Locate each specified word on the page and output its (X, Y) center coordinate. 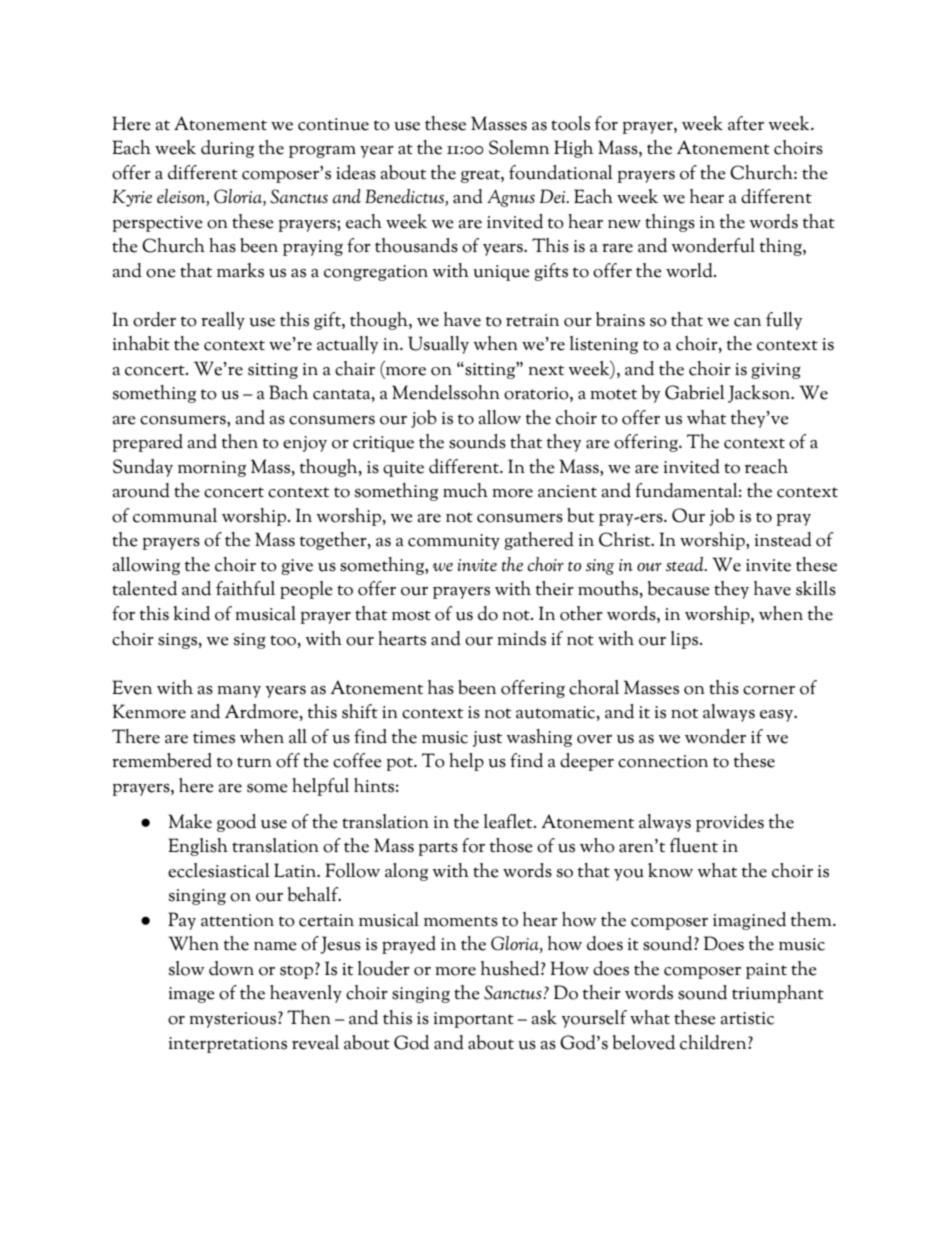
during (227, 149)
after (746, 123)
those (511, 845)
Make (190, 821)
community (454, 542)
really (223, 321)
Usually (438, 345)
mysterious (234, 1020)
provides (730, 823)
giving (776, 371)
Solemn (519, 147)
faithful (245, 588)
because (679, 588)
